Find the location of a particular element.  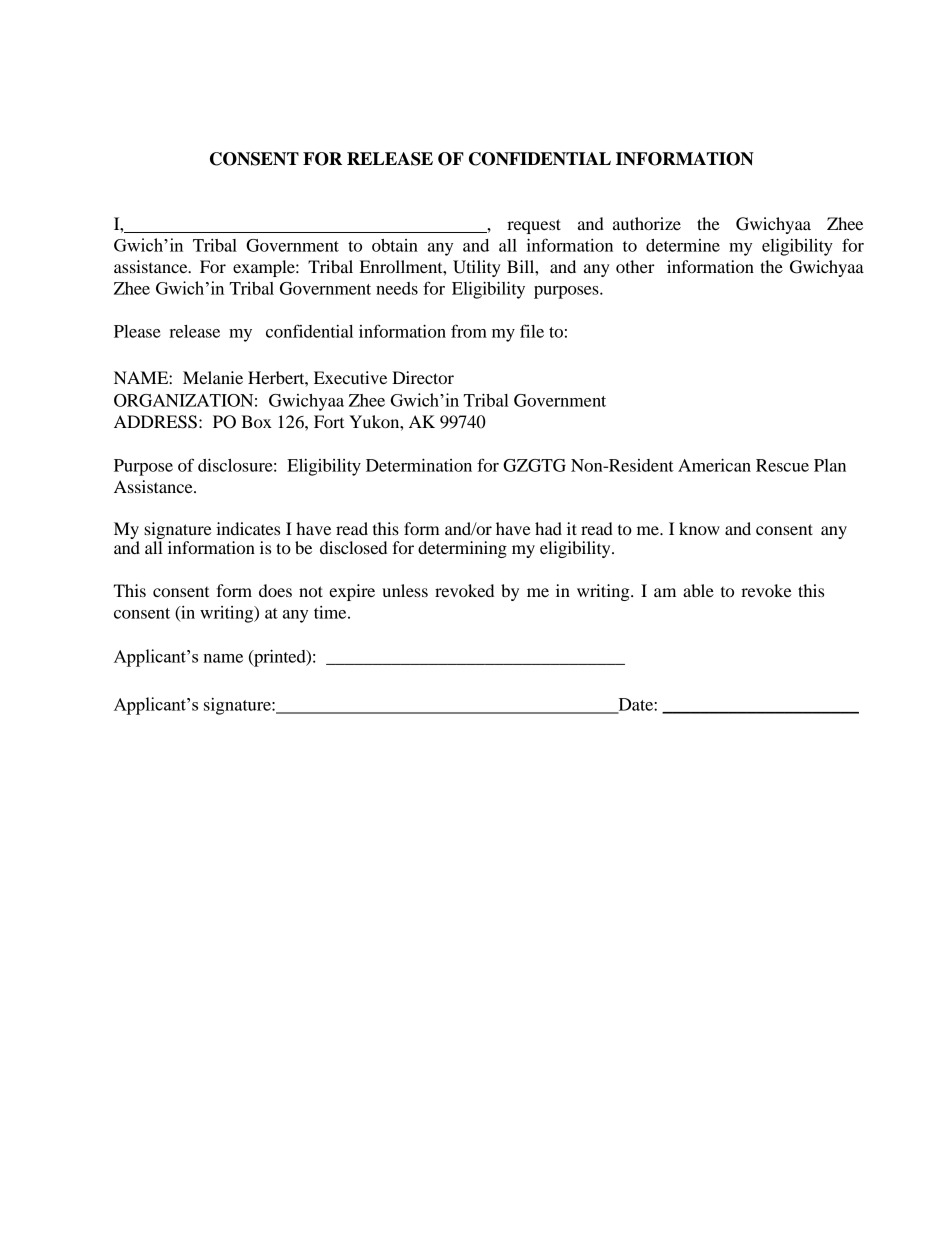

American is located at coordinates (714, 465).
